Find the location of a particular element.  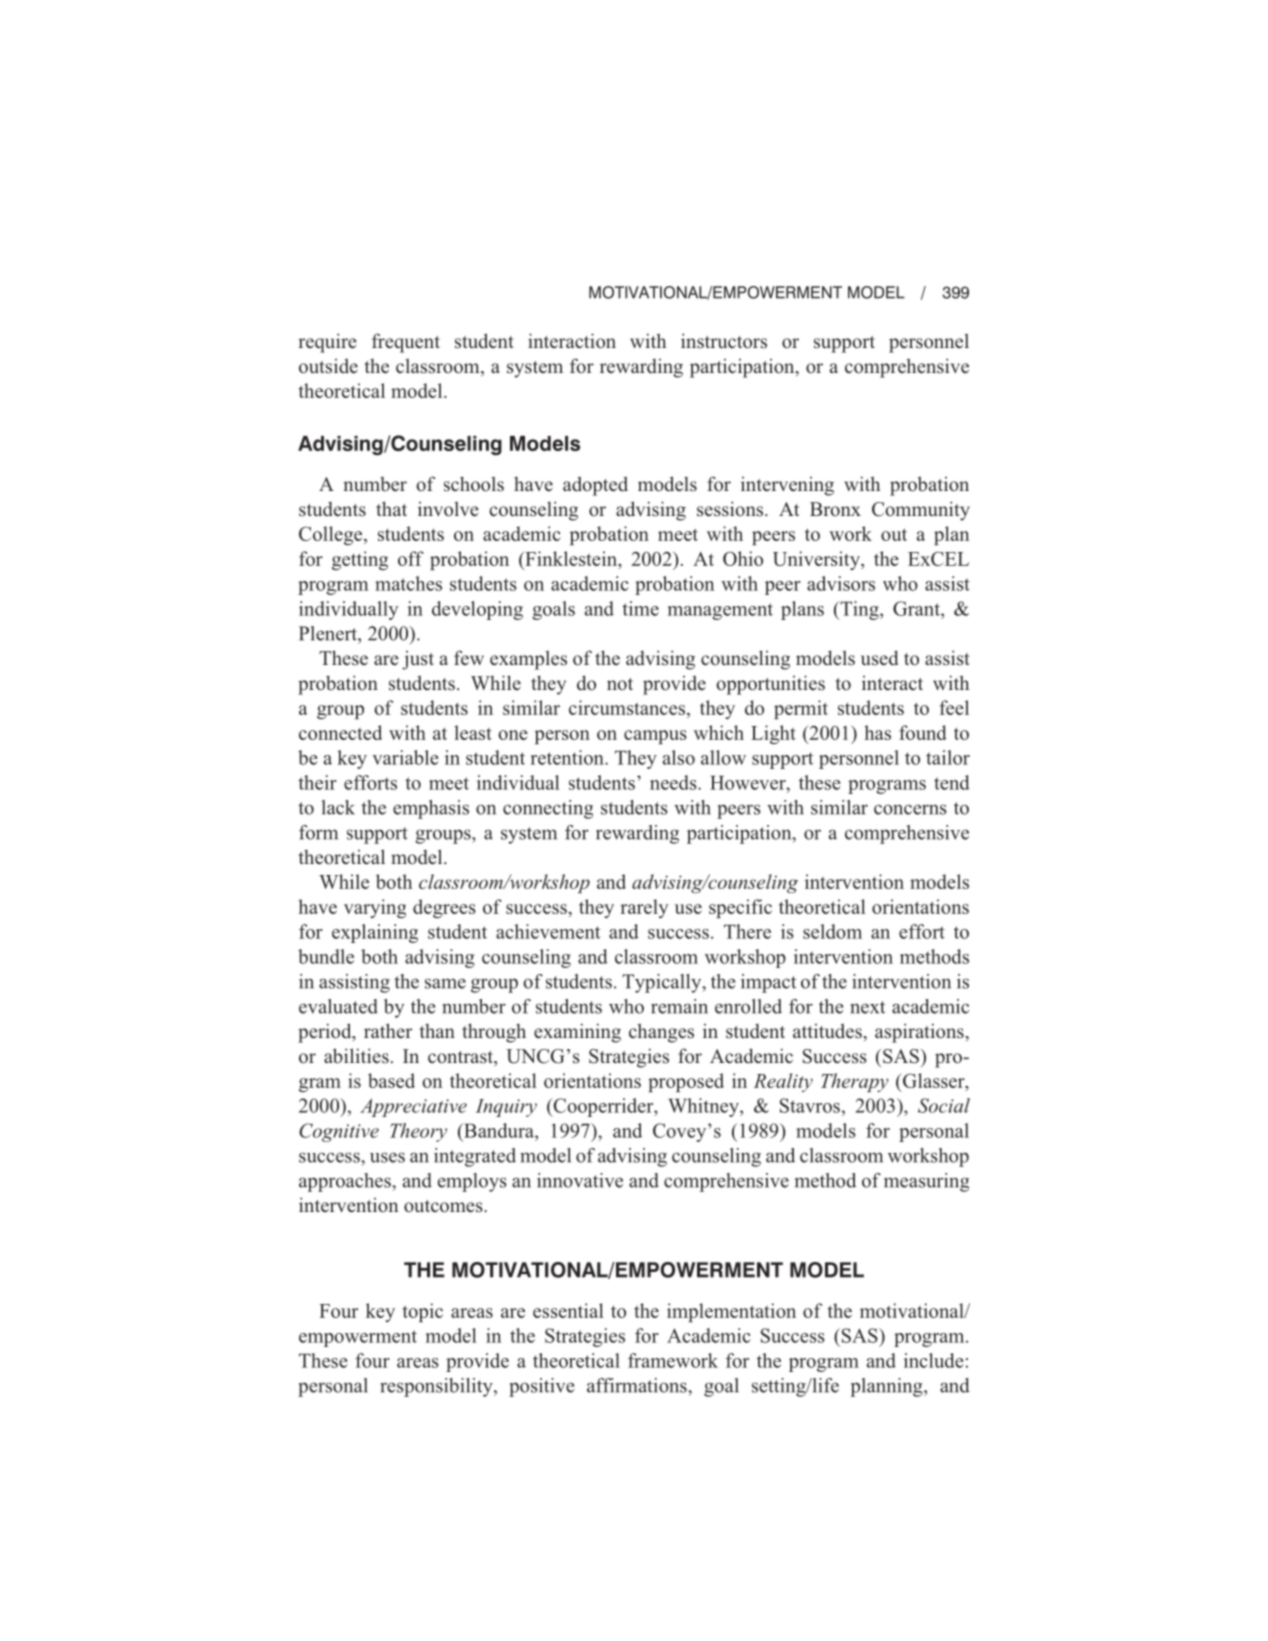

affirmations is located at coordinates (638, 1385).
